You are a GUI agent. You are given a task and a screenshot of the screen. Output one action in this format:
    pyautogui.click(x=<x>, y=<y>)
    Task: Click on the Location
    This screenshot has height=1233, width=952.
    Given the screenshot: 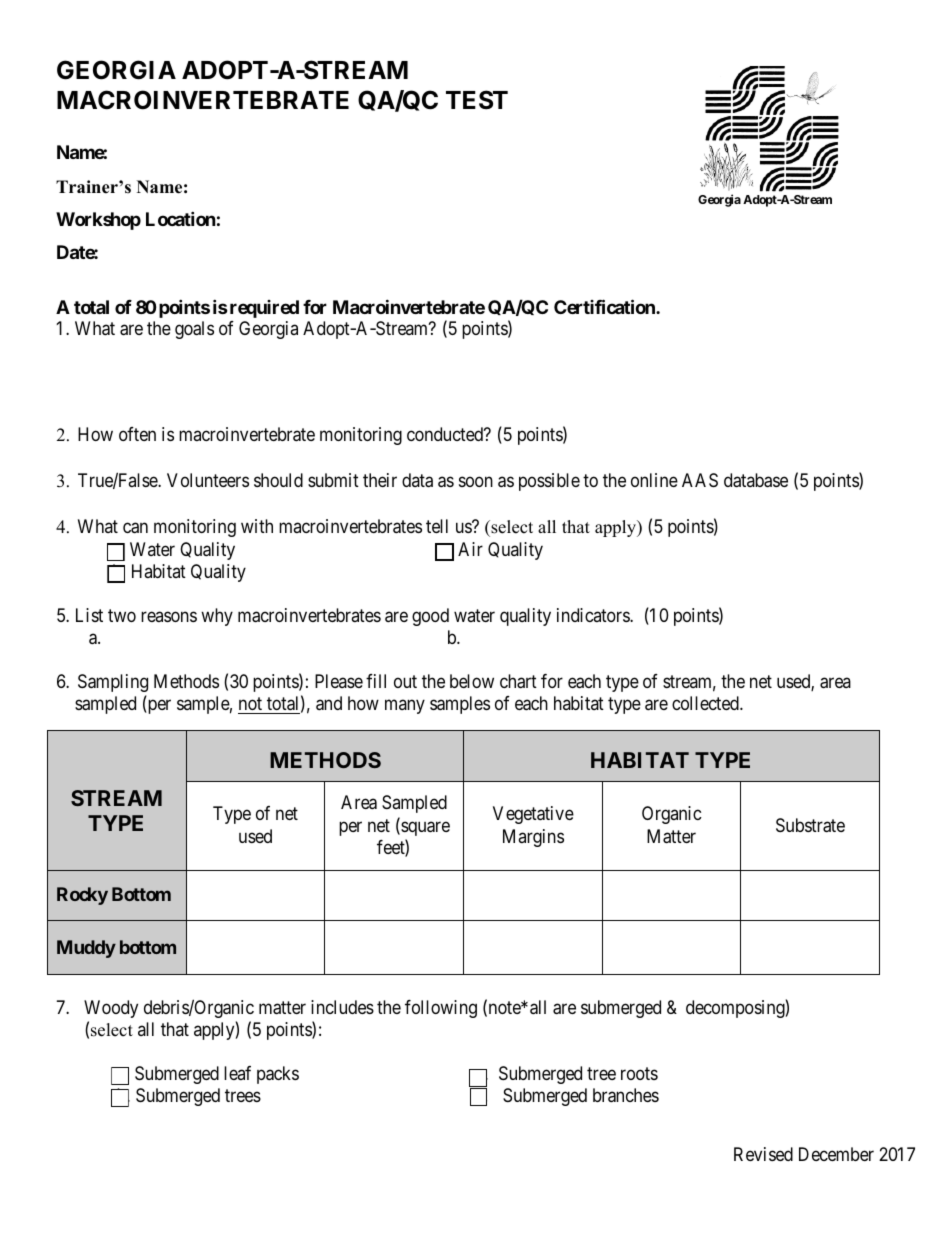 What is the action you would take?
    pyautogui.click(x=181, y=218)
